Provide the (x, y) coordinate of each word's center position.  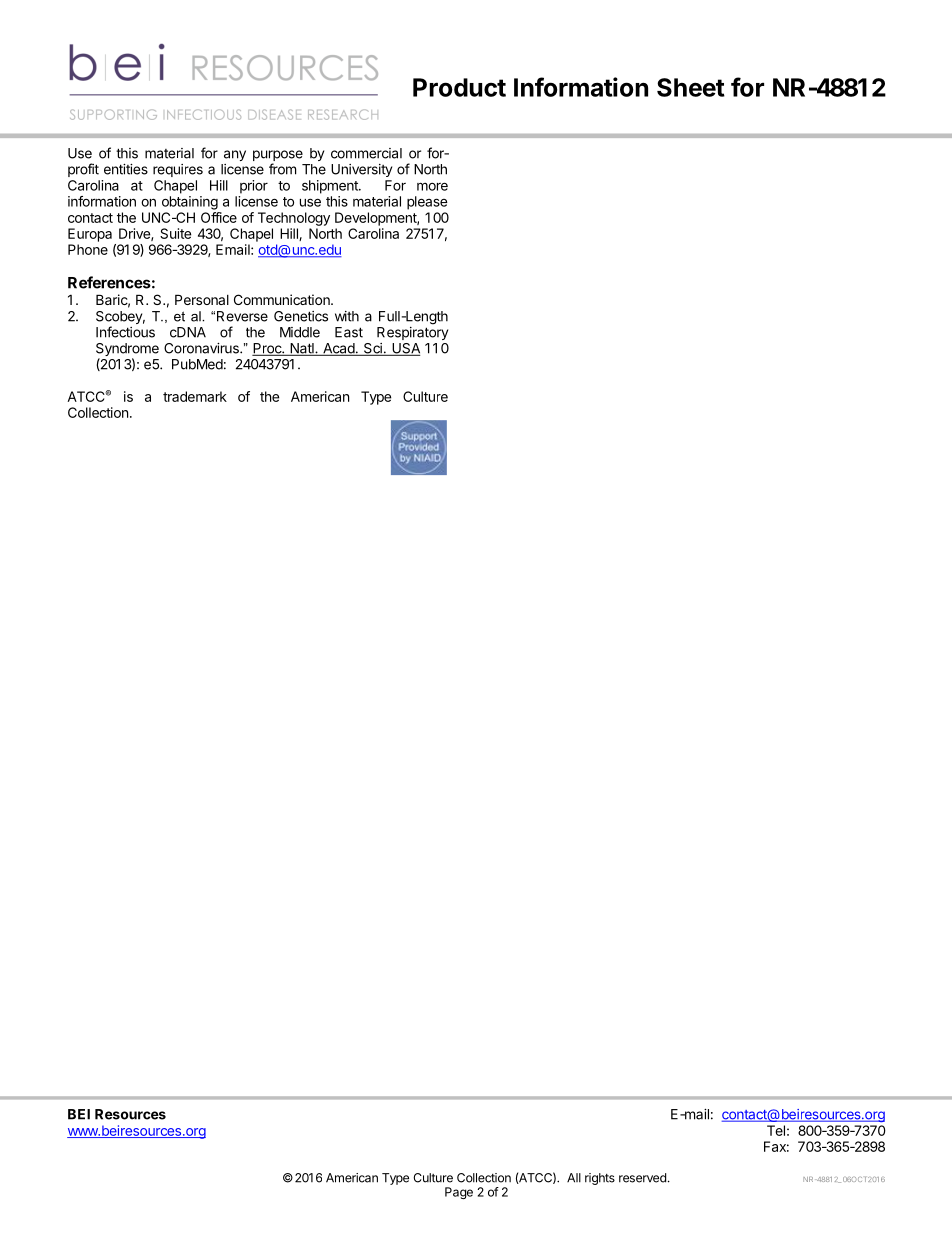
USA (405, 349)
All (574, 1178)
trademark (195, 396)
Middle (300, 332)
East (349, 332)
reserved (642, 1178)
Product (459, 87)
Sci (373, 349)
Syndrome (127, 351)
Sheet (691, 87)
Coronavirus (202, 348)
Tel (776, 1130)
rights (600, 1179)
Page (459, 1193)
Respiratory (412, 333)
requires (178, 170)
